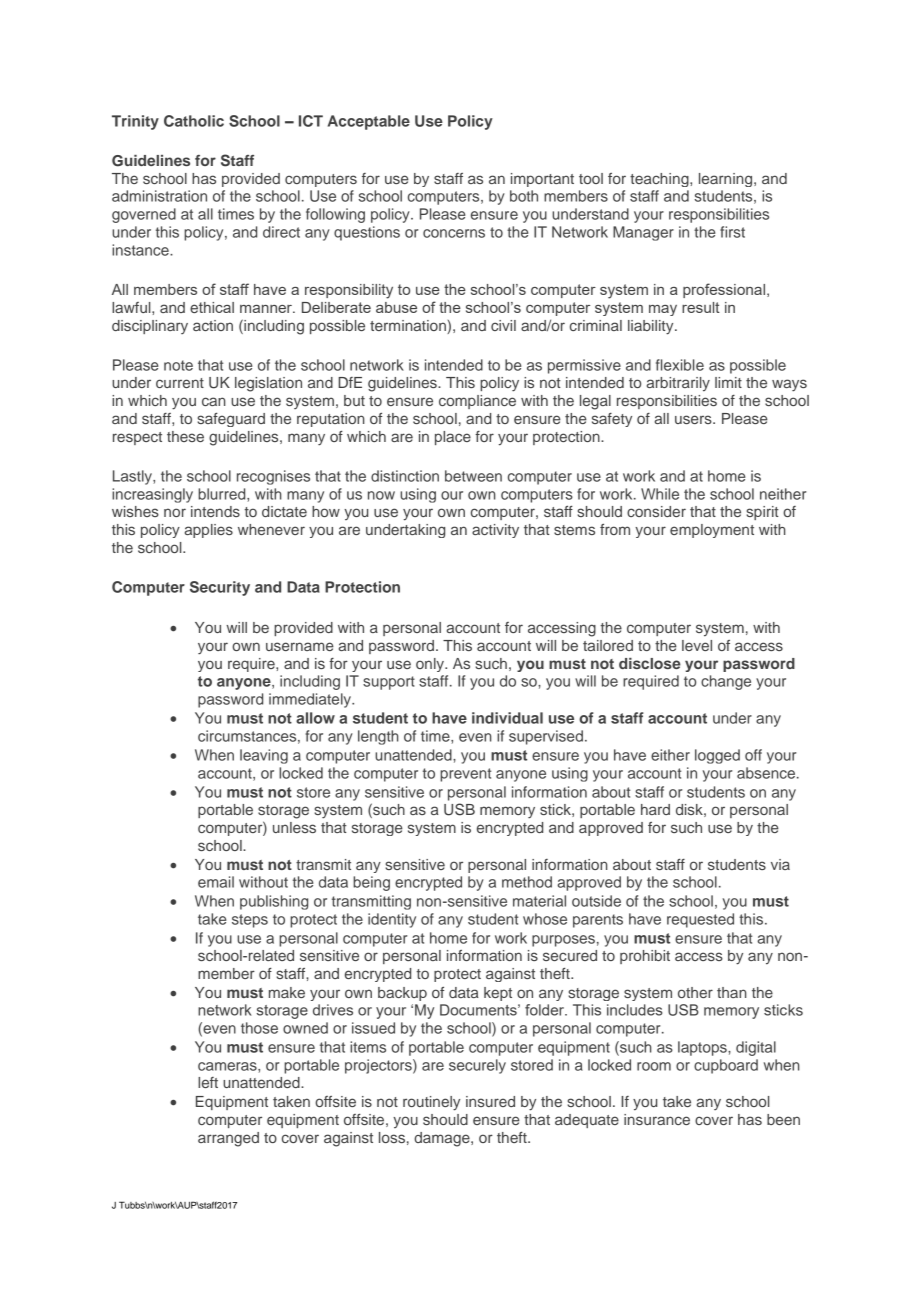 This screenshot has height=1308, width=924. I want to click on leaving, so click(264, 756).
